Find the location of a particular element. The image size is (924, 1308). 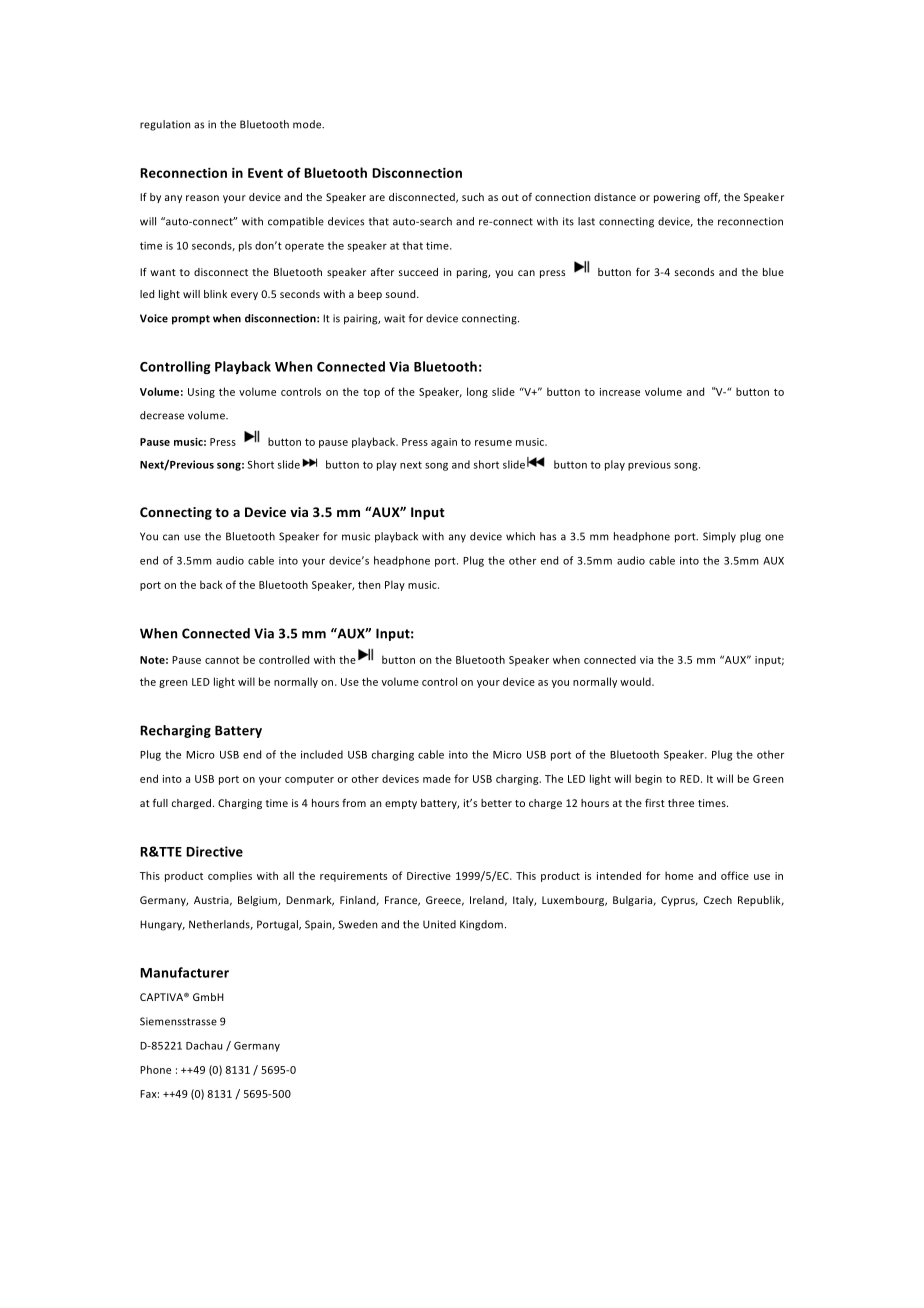

Czech is located at coordinates (718, 900).
